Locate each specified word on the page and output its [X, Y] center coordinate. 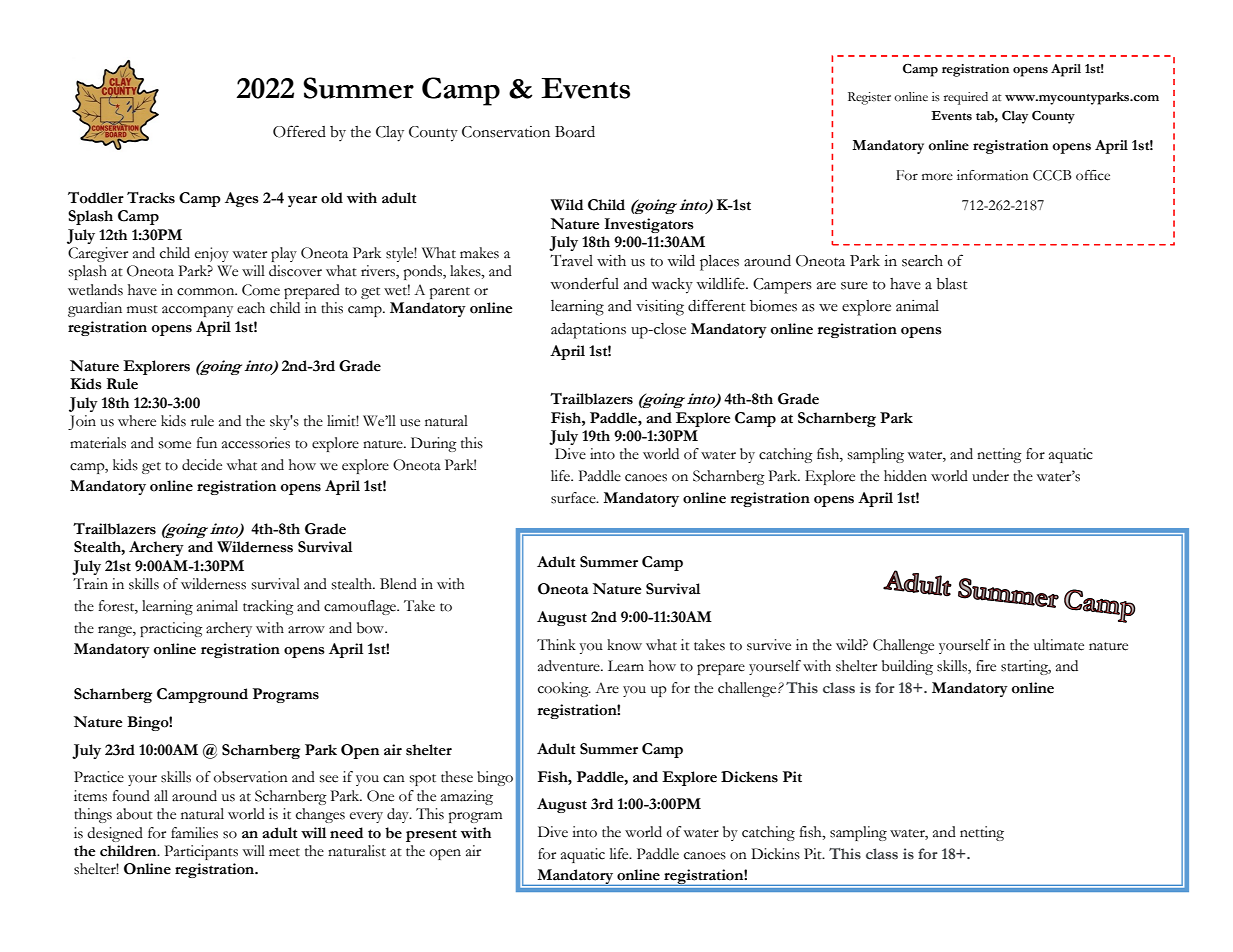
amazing [467, 797]
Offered [299, 131]
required [966, 98]
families [194, 833]
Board [575, 132]
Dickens [749, 777]
